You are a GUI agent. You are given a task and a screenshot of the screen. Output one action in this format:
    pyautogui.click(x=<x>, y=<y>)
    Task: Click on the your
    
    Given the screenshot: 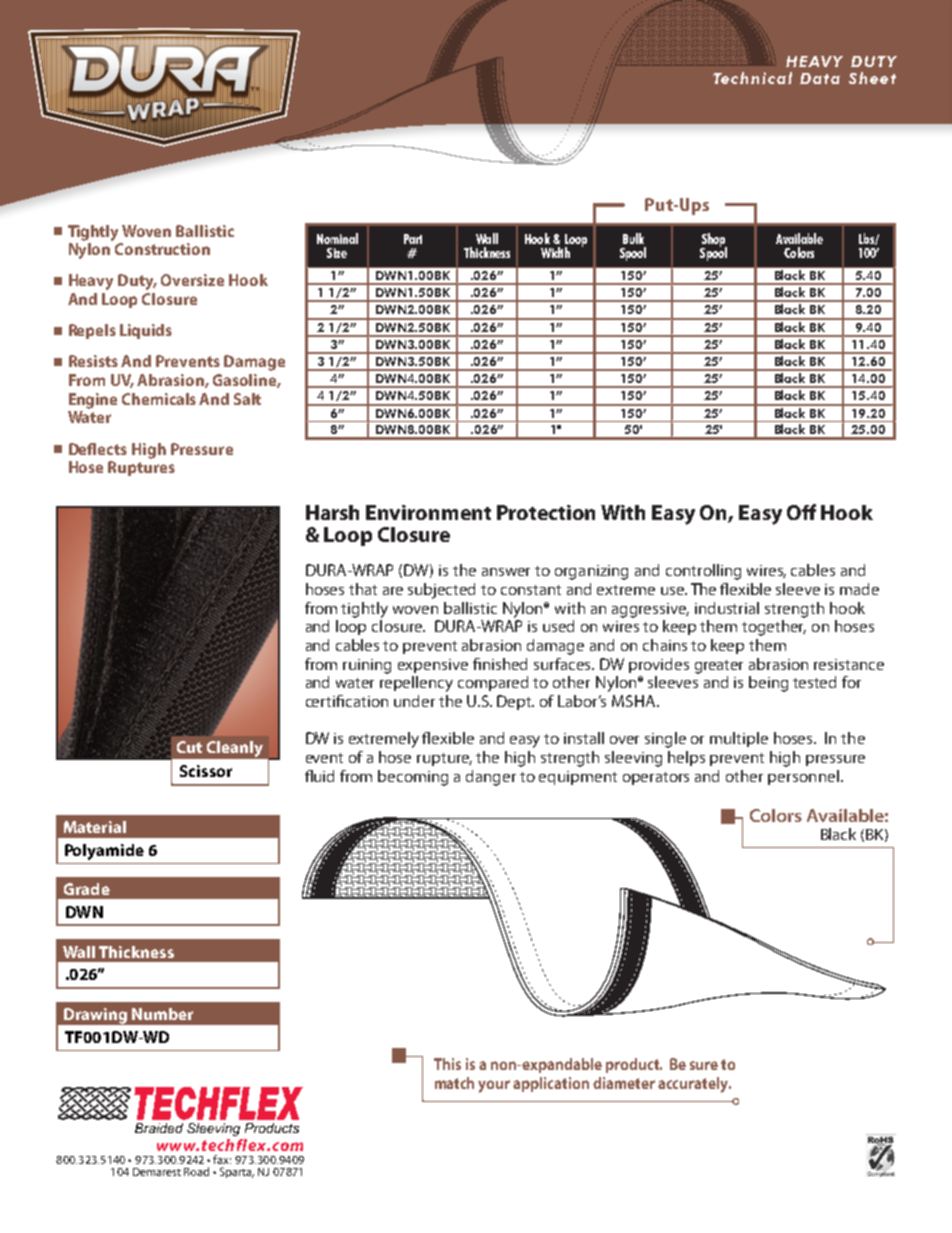 What is the action you would take?
    pyautogui.click(x=494, y=1086)
